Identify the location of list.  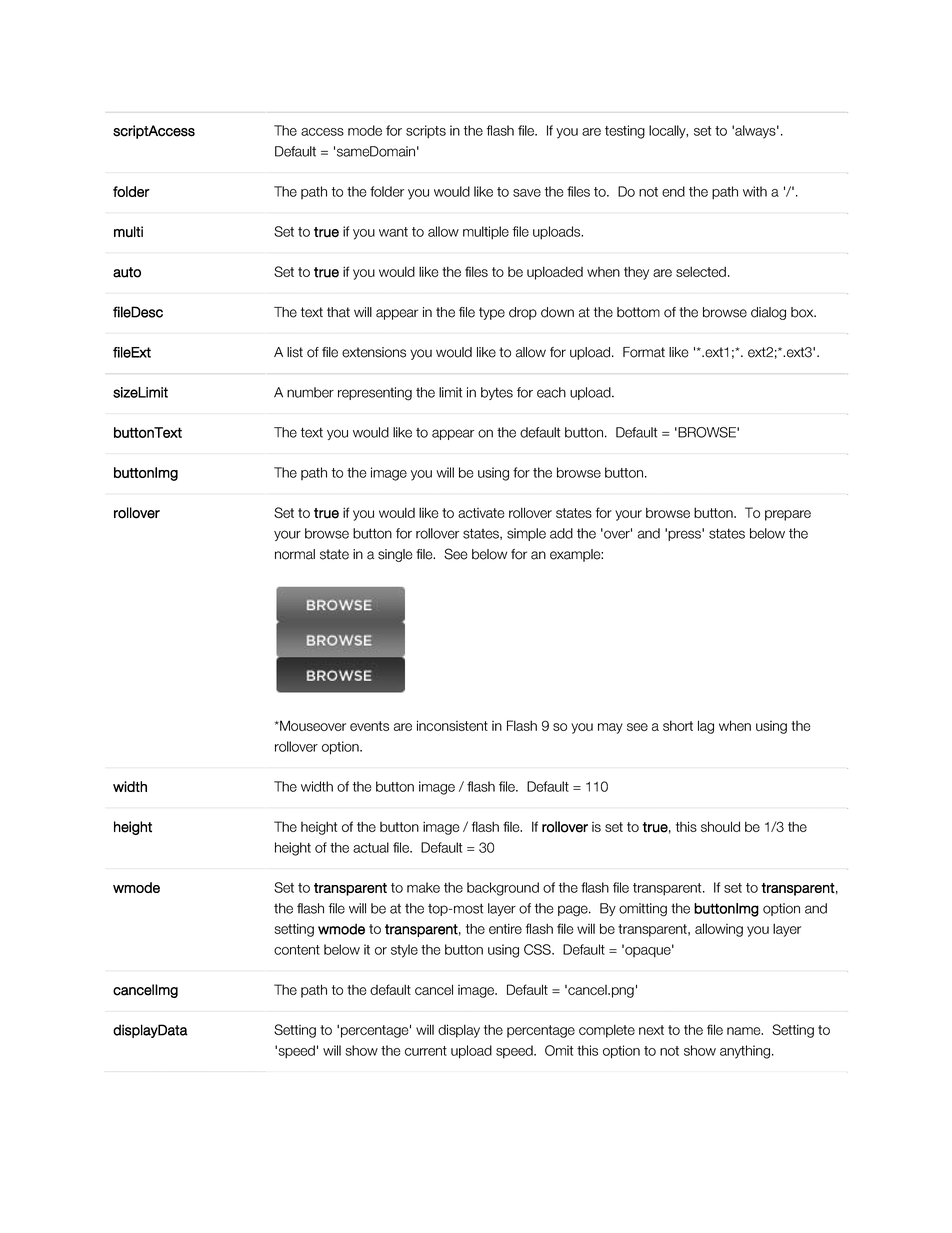
(295, 352).
